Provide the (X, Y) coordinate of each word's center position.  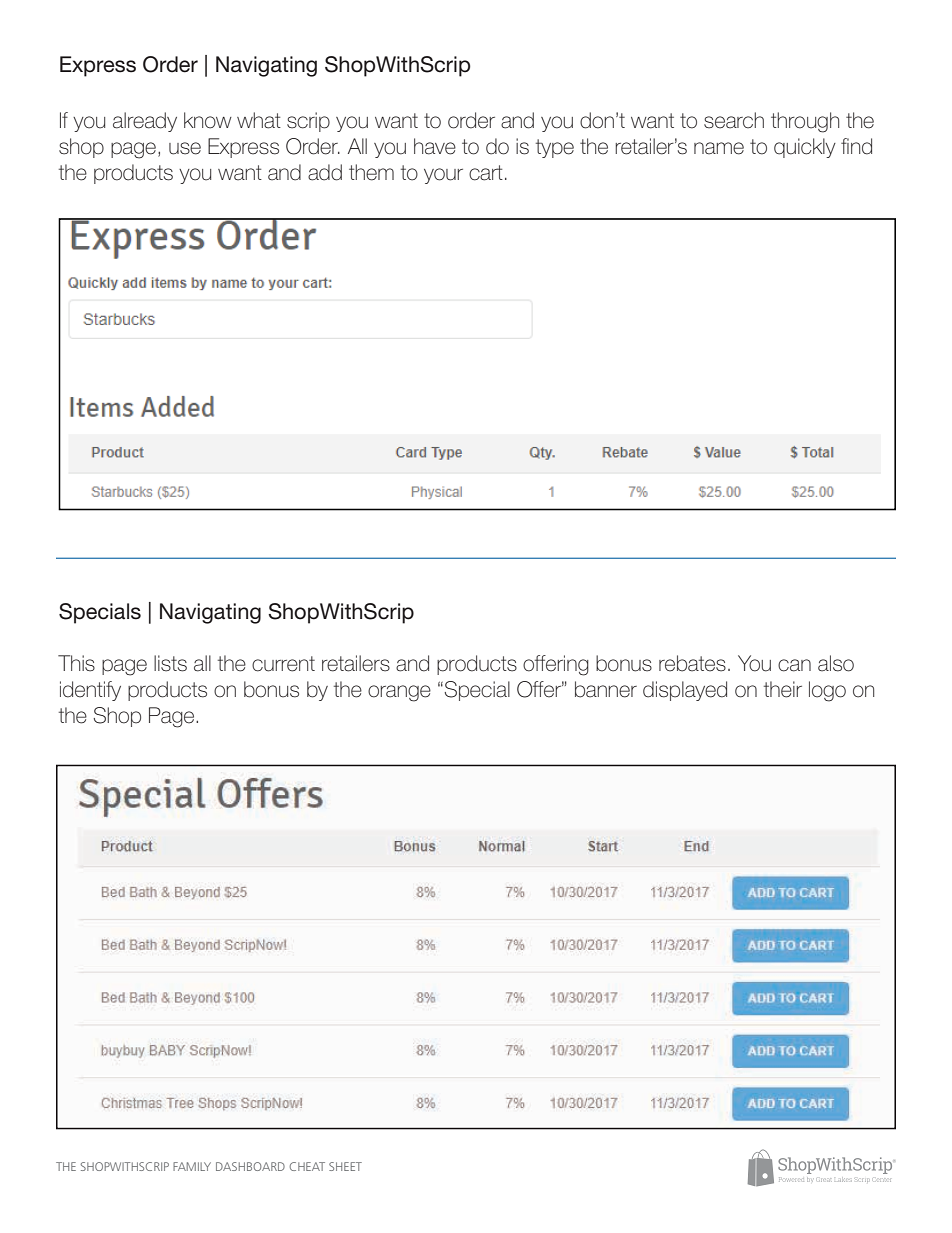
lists (170, 663)
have (435, 146)
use (185, 148)
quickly (805, 148)
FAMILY (192, 1166)
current (283, 664)
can (794, 665)
